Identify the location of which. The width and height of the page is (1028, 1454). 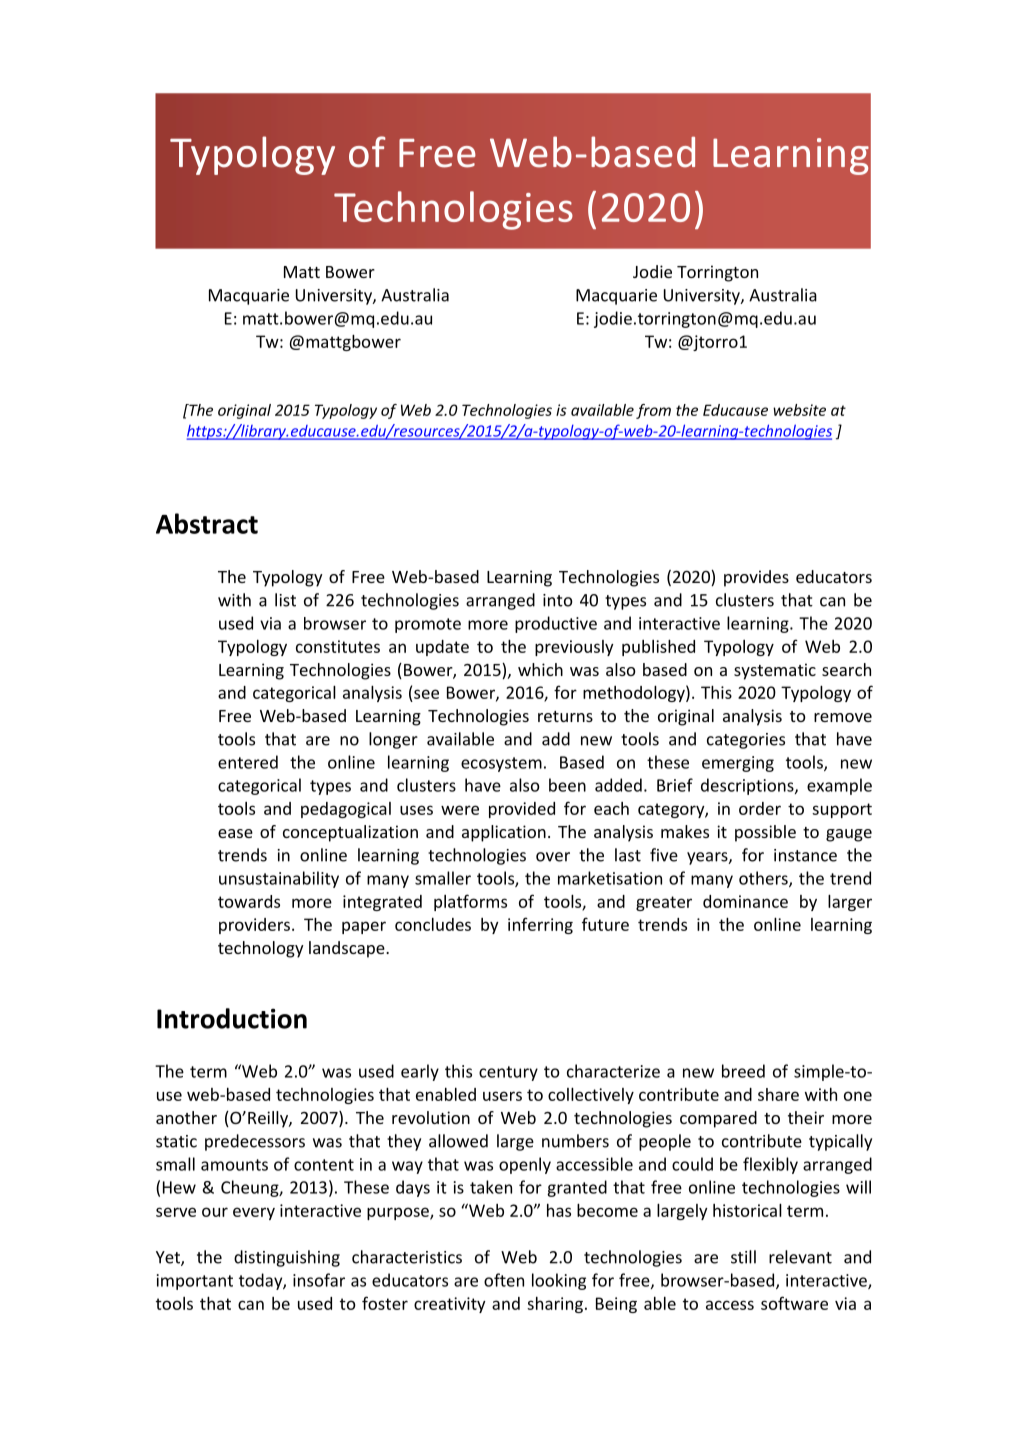
(540, 669).
